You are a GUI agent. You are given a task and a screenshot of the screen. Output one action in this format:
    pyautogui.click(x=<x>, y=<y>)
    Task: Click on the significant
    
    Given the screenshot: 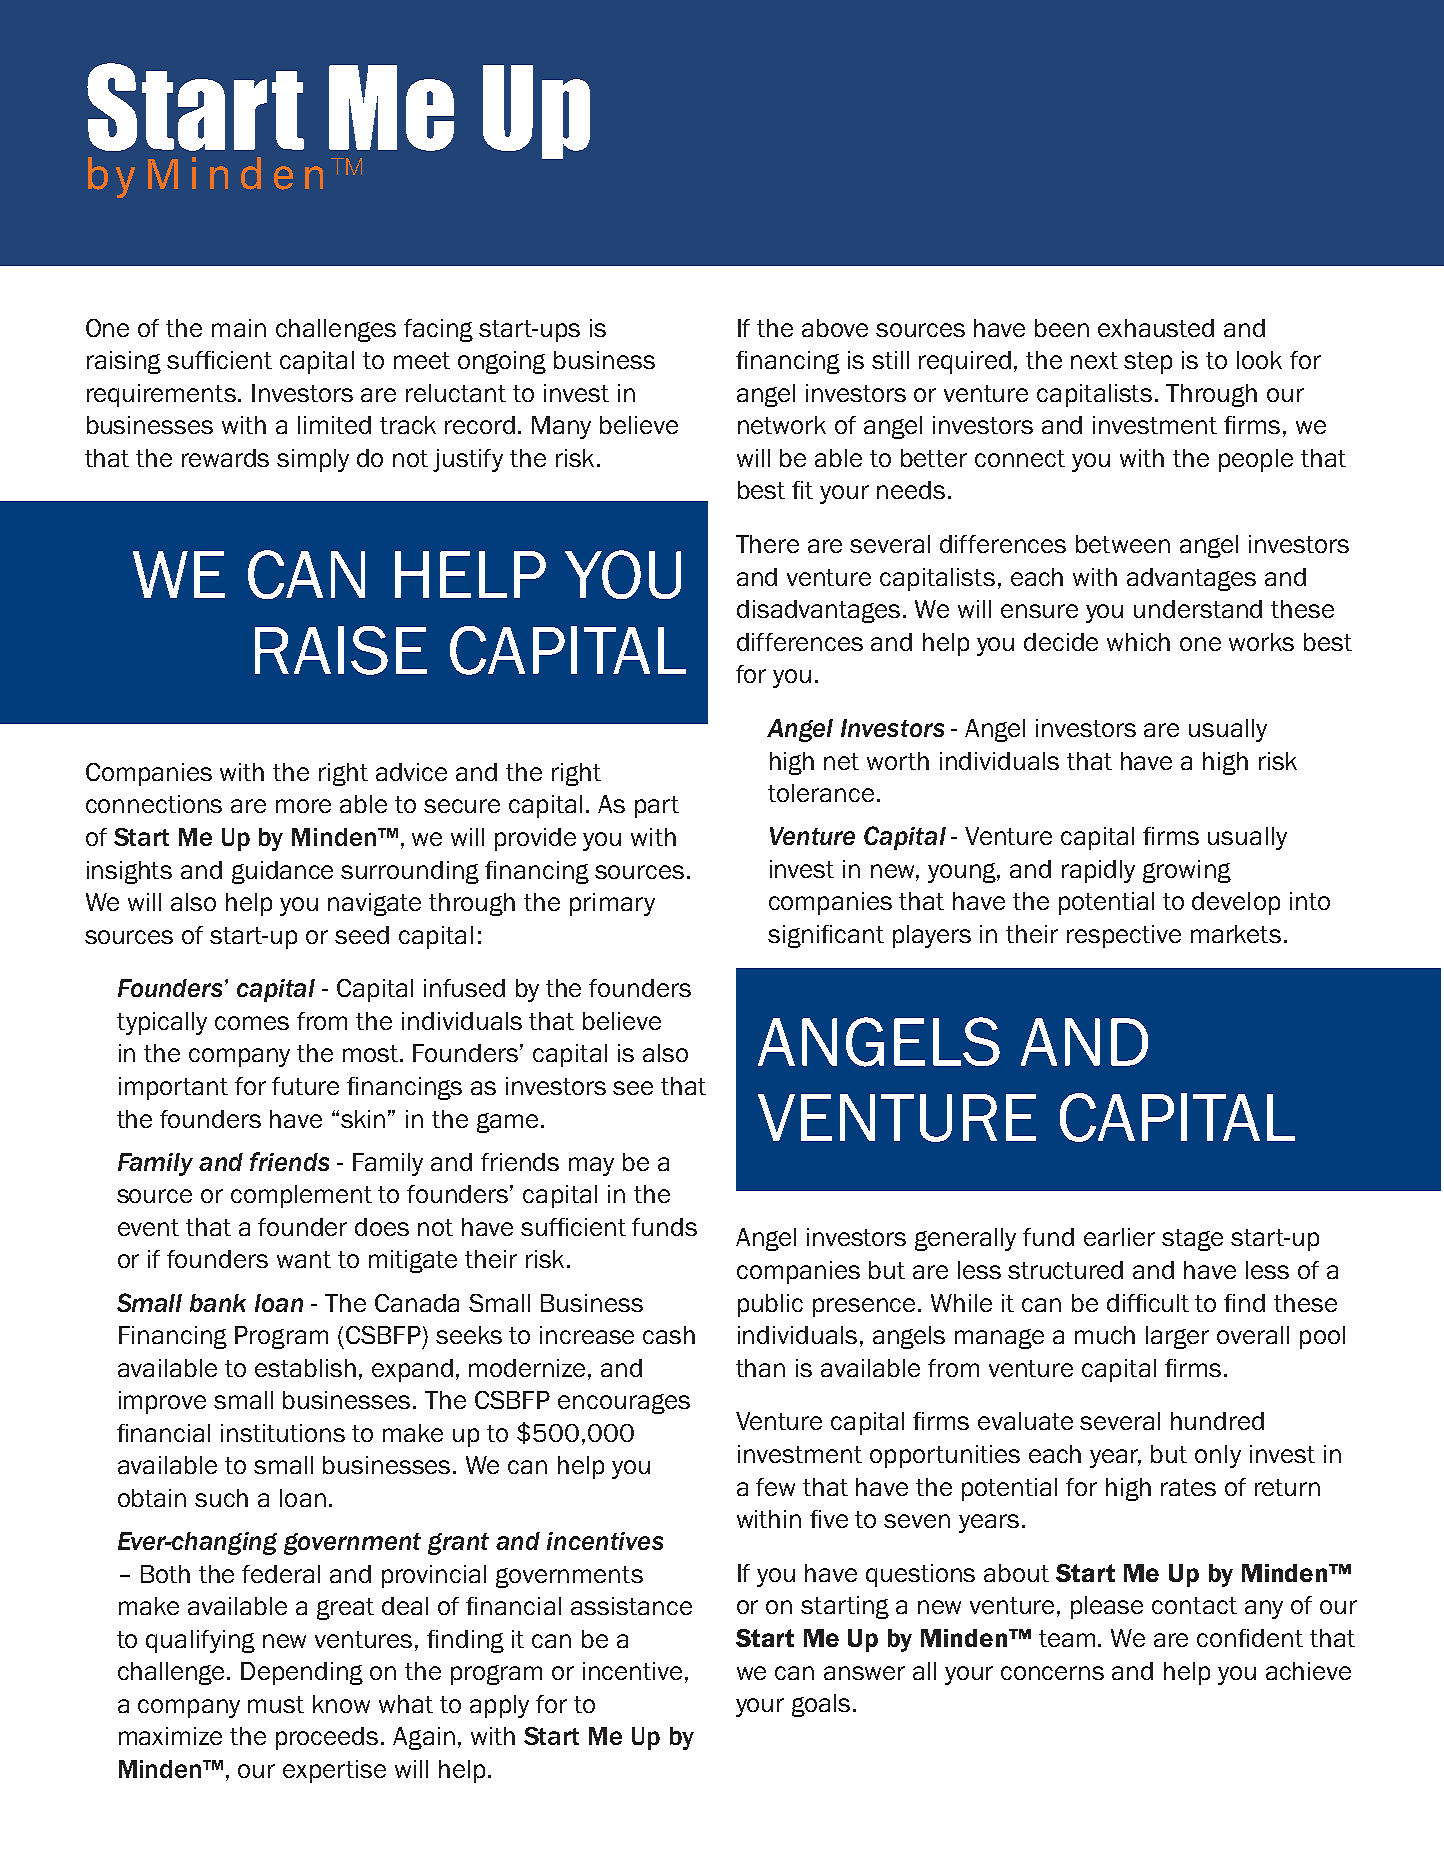 What is the action you would take?
    pyautogui.click(x=826, y=936)
